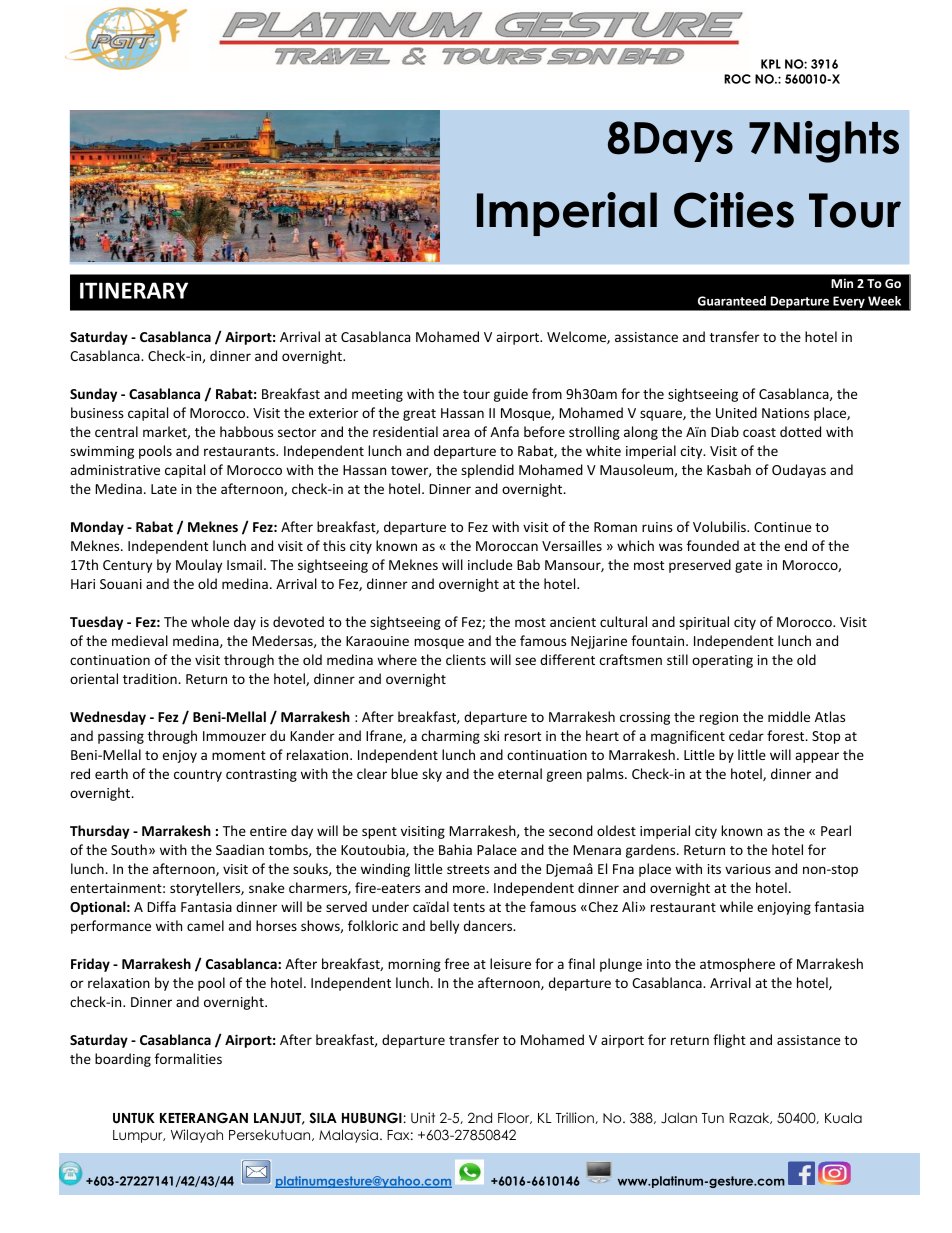 The height and width of the document is (1233, 952). I want to click on Late, so click(164, 489).
